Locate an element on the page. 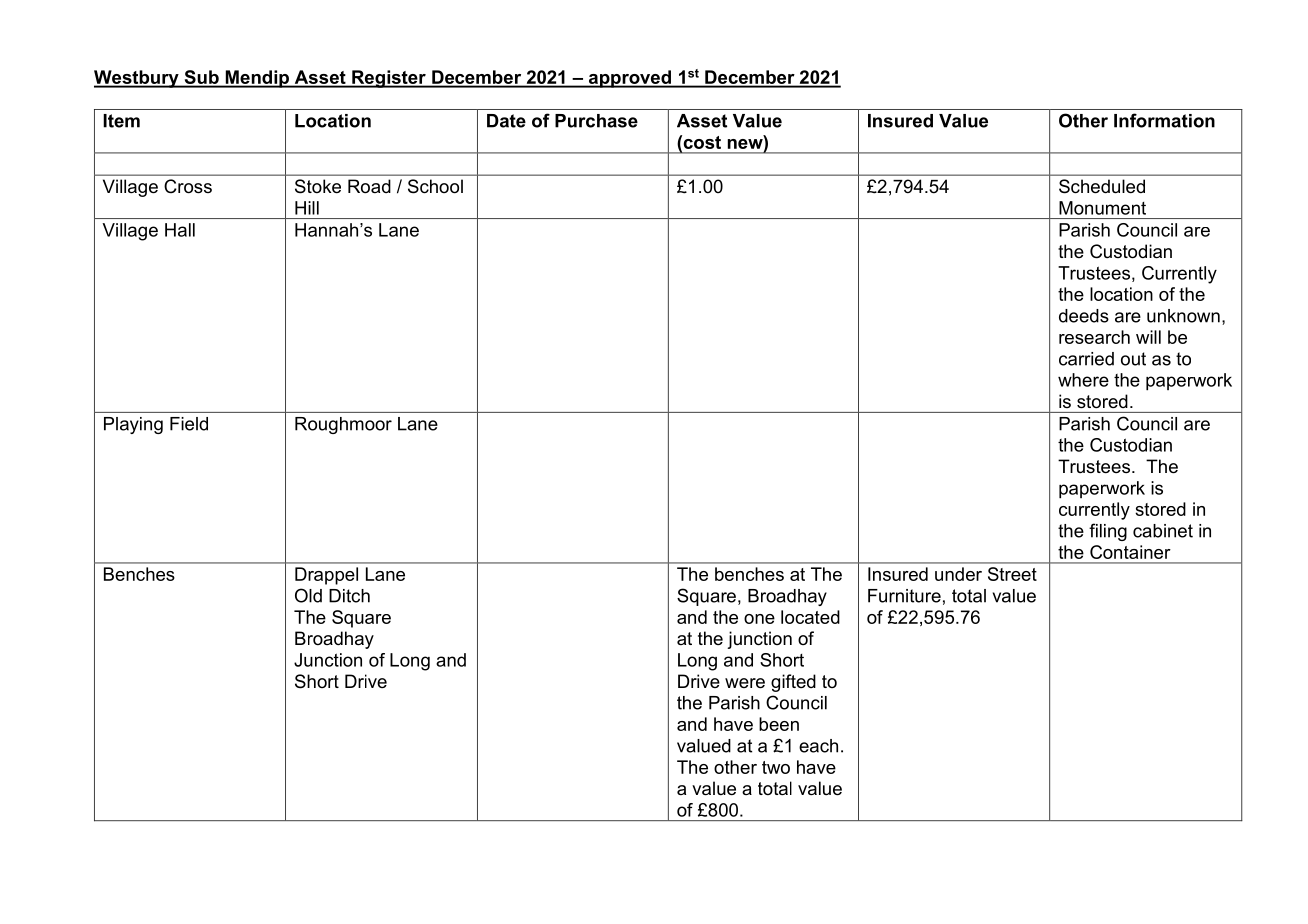  carried is located at coordinates (1086, 359).
